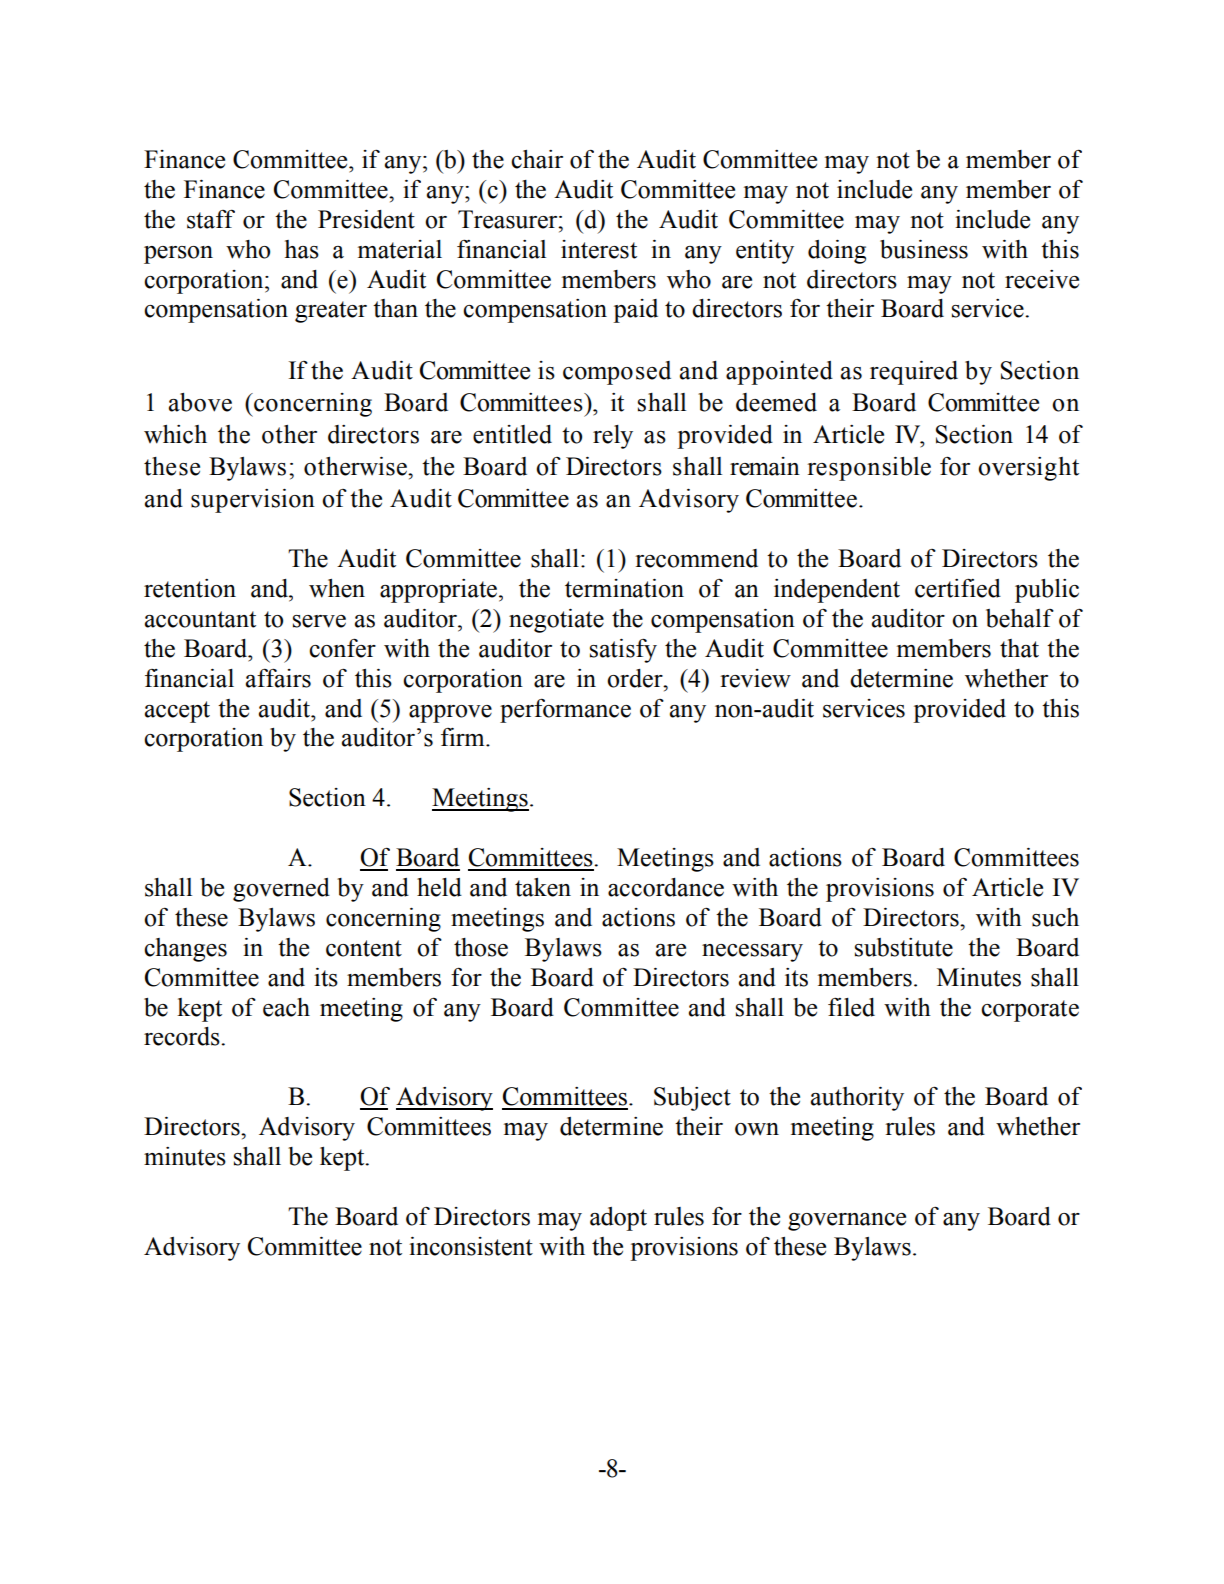 This screenshot has width=1224, height=1584. Describe the element at coordinates (599, 249) in the screenshot. I see `interest` at that location.
